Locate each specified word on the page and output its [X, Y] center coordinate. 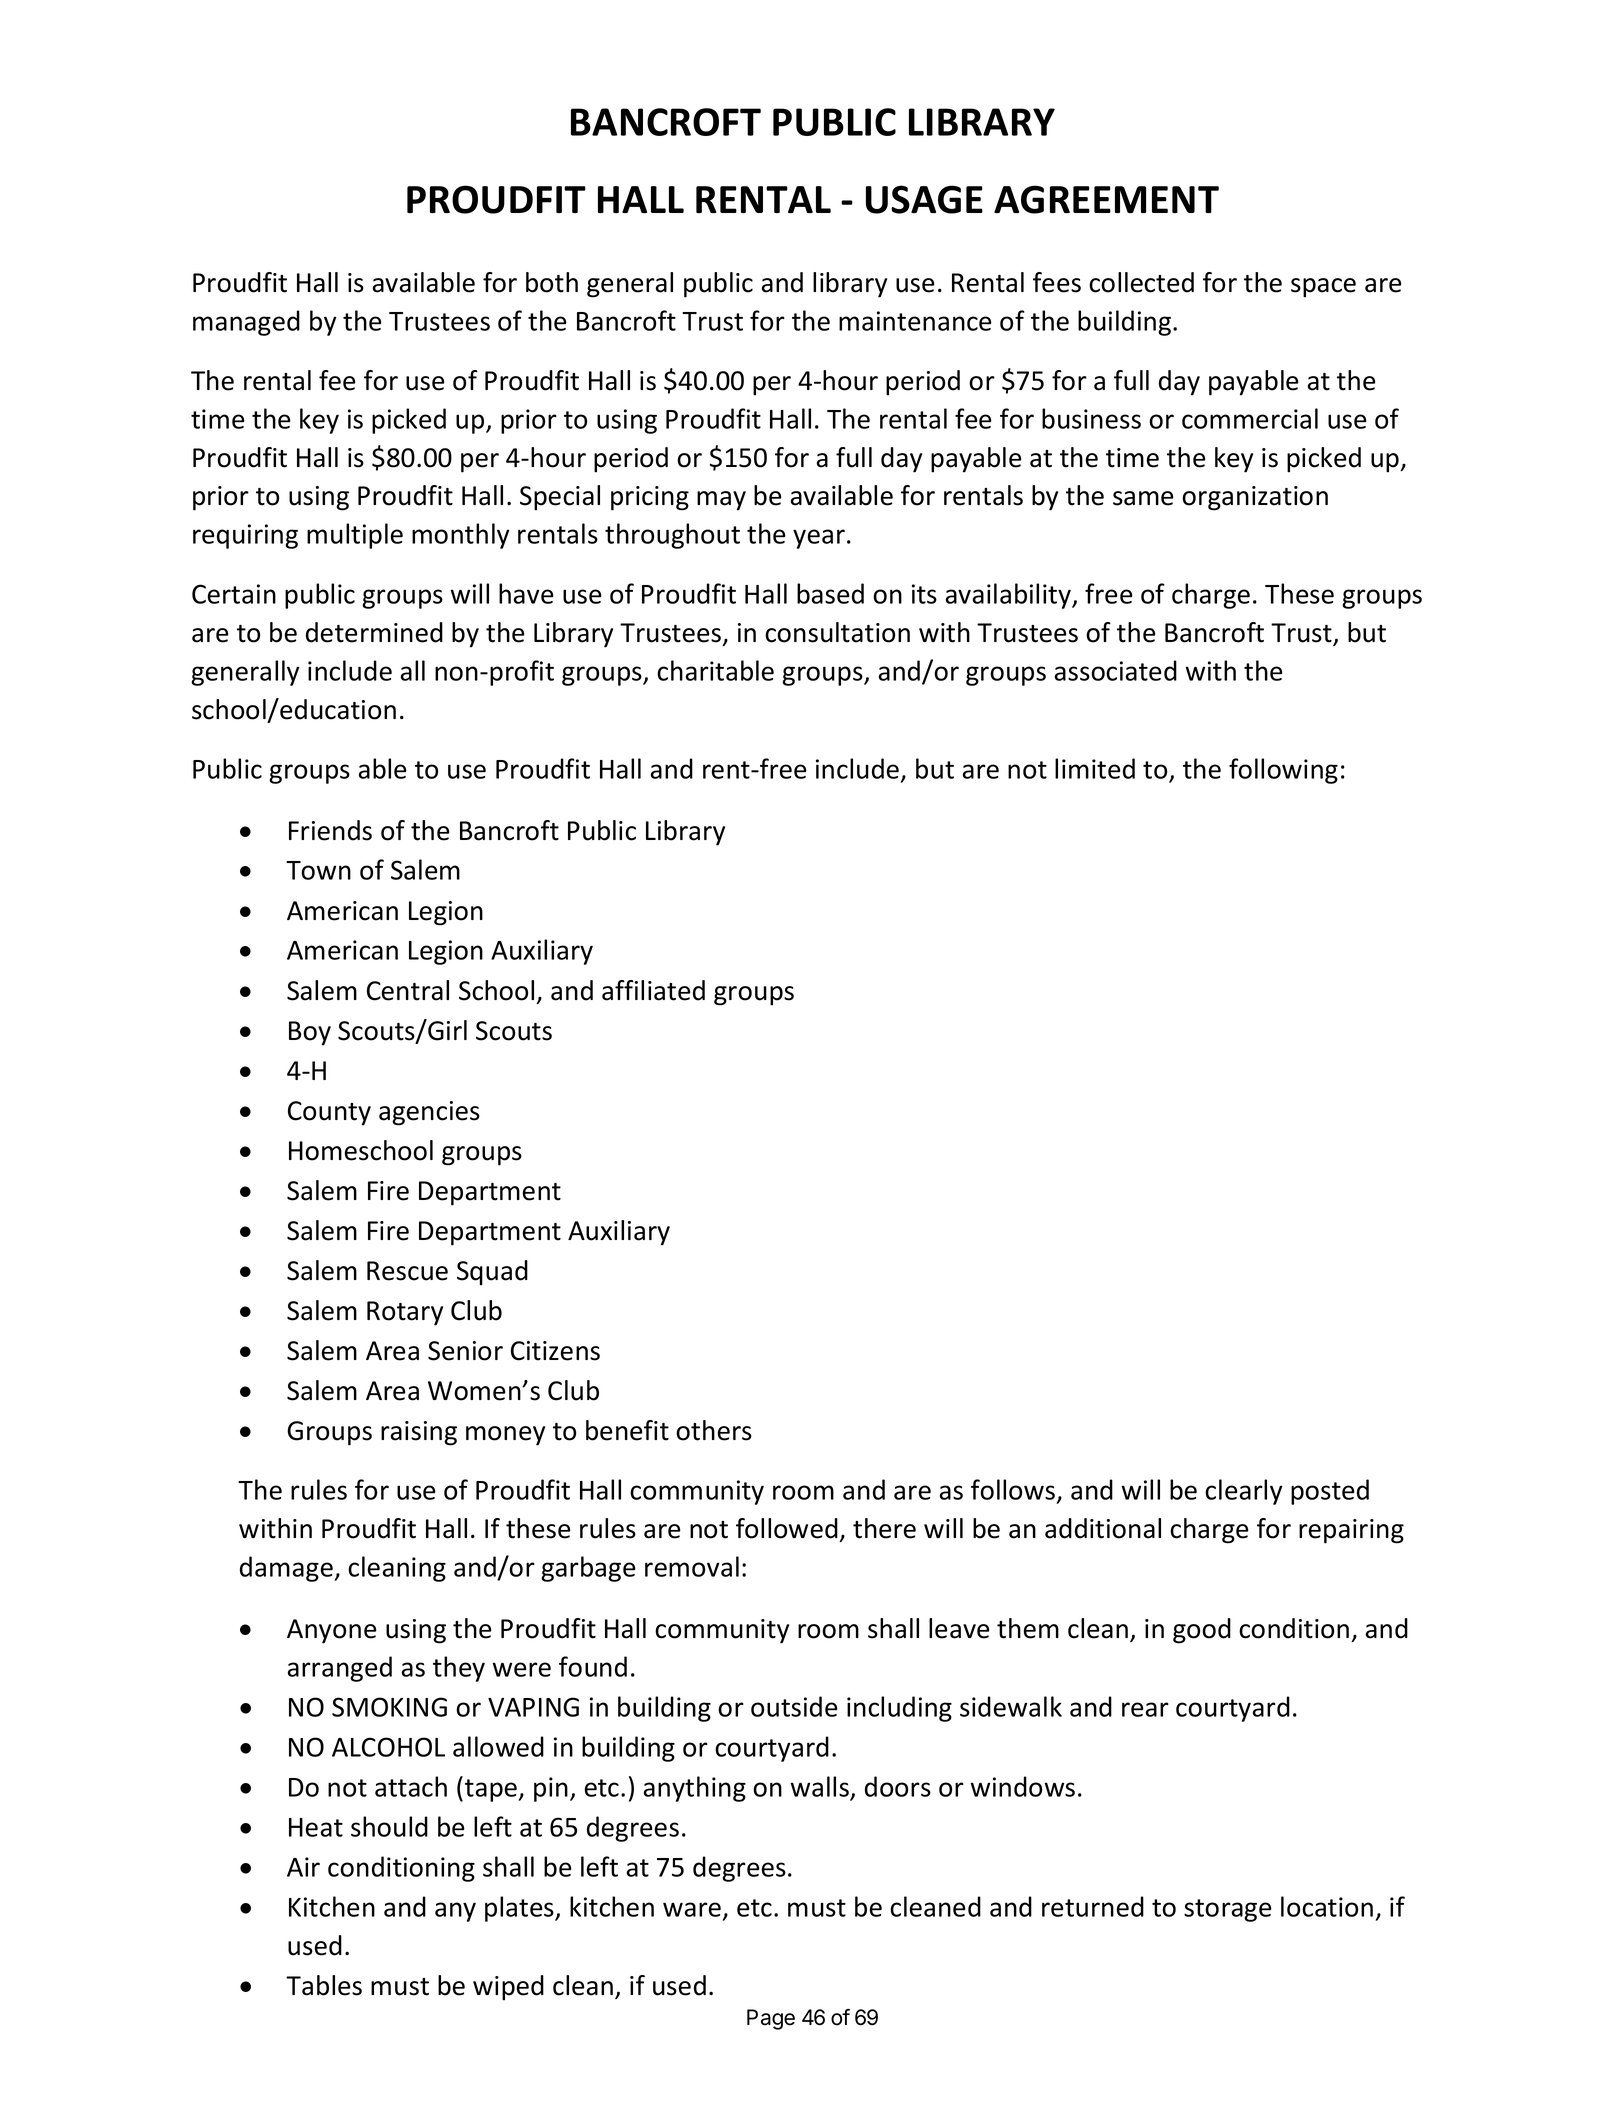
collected [1141, 282]
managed [246, 323]
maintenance [915, 321]
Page [771, 2019]
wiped [508, 1988]
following [1283, 771]
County [329, 1113]
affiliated [653, 990]
